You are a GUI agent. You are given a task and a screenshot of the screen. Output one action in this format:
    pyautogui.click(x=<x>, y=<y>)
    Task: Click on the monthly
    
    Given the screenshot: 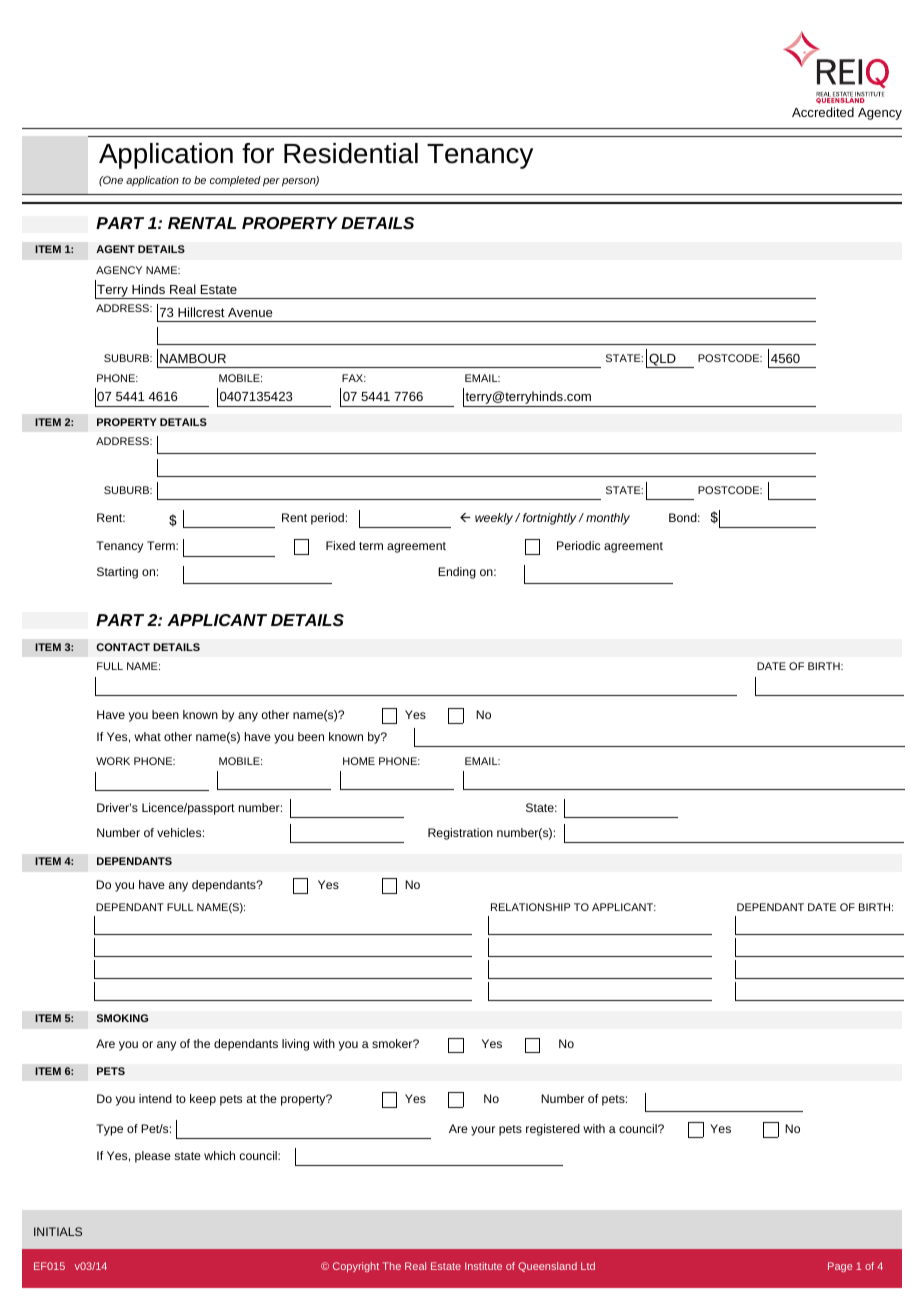 What is the action you would take?
    pyautogui.click(x=608, y=519)
